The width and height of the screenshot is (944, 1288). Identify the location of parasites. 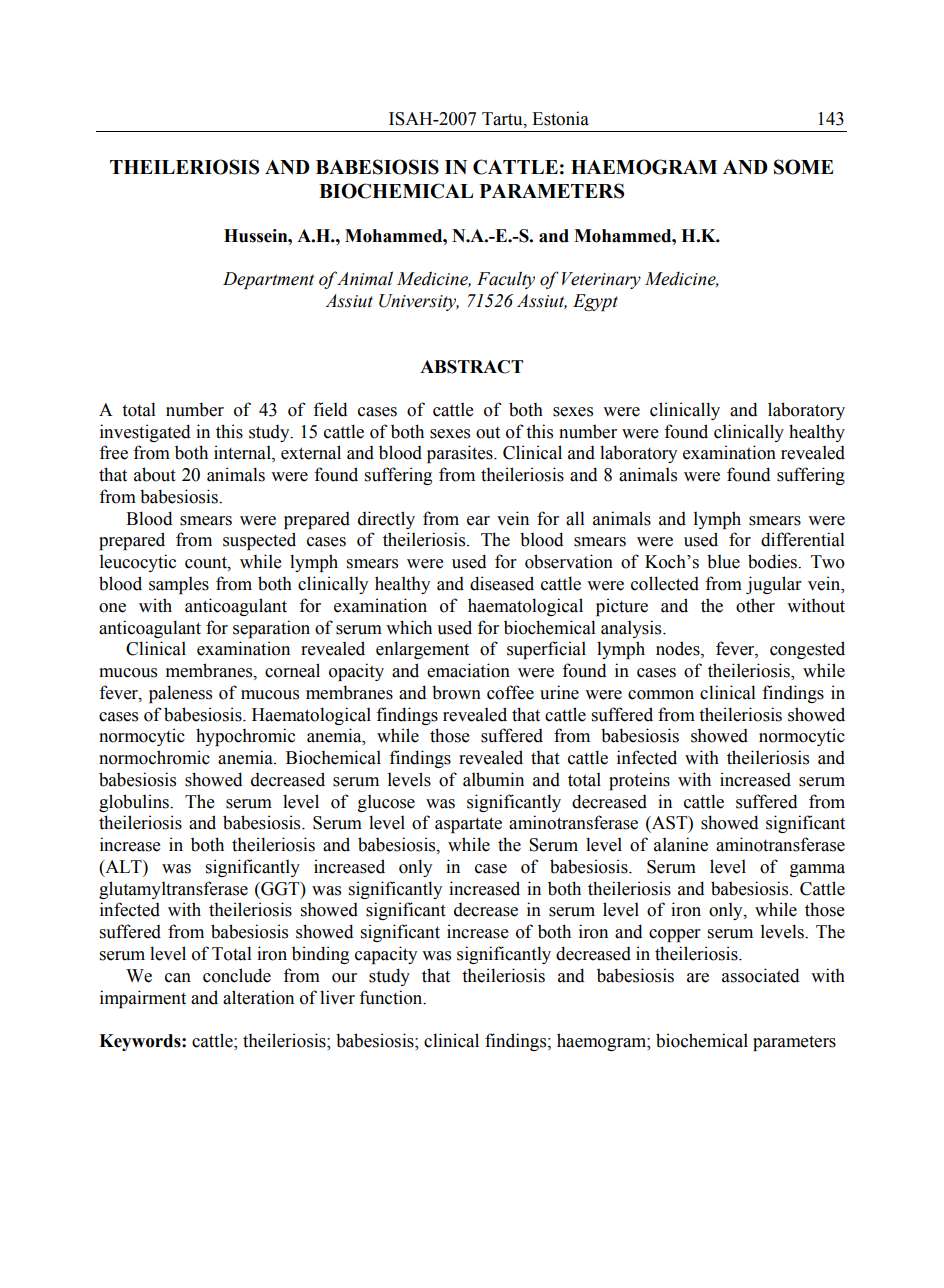
(461, 454).
